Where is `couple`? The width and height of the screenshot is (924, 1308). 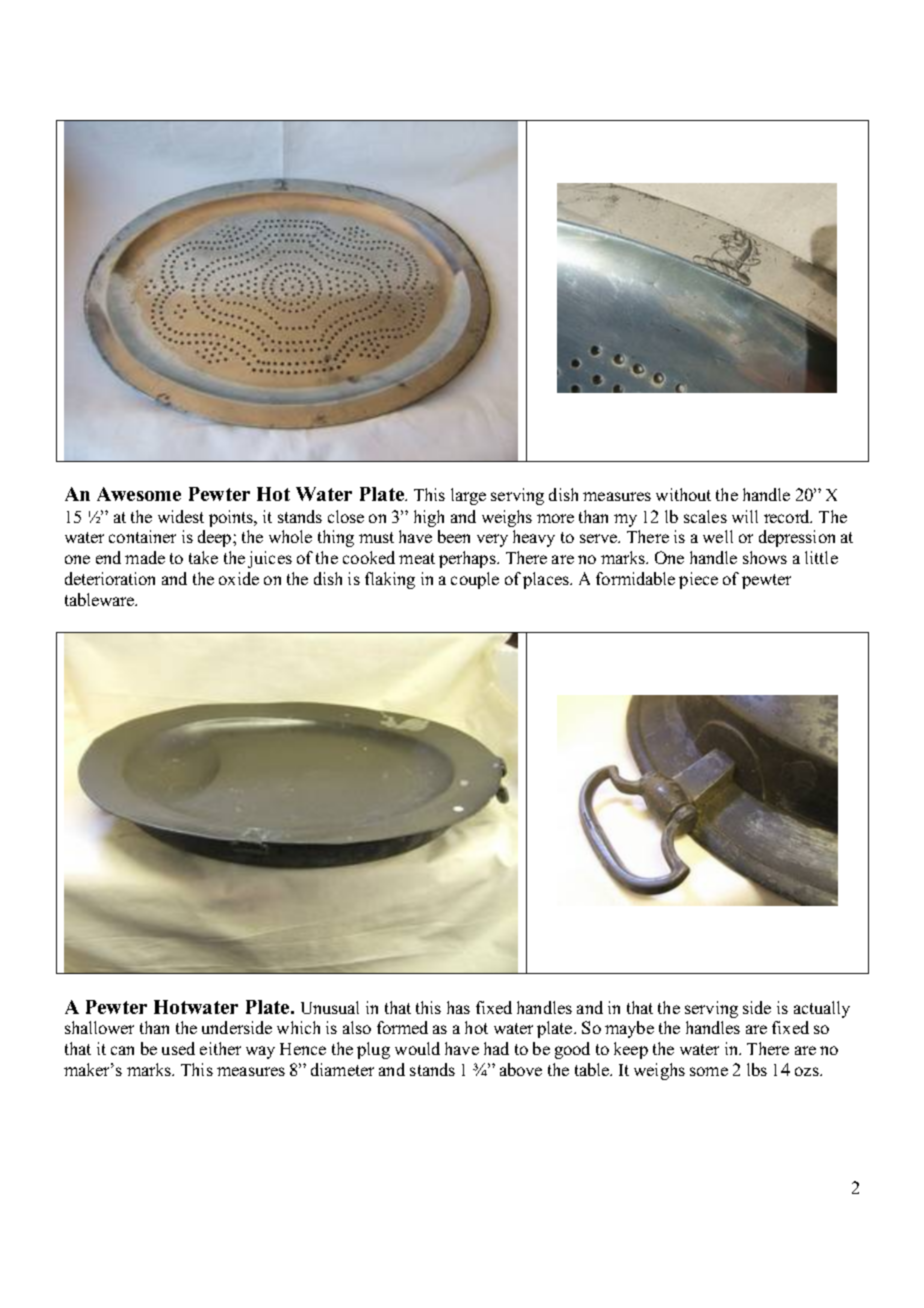 couple is located at coordinates (475, 580).
